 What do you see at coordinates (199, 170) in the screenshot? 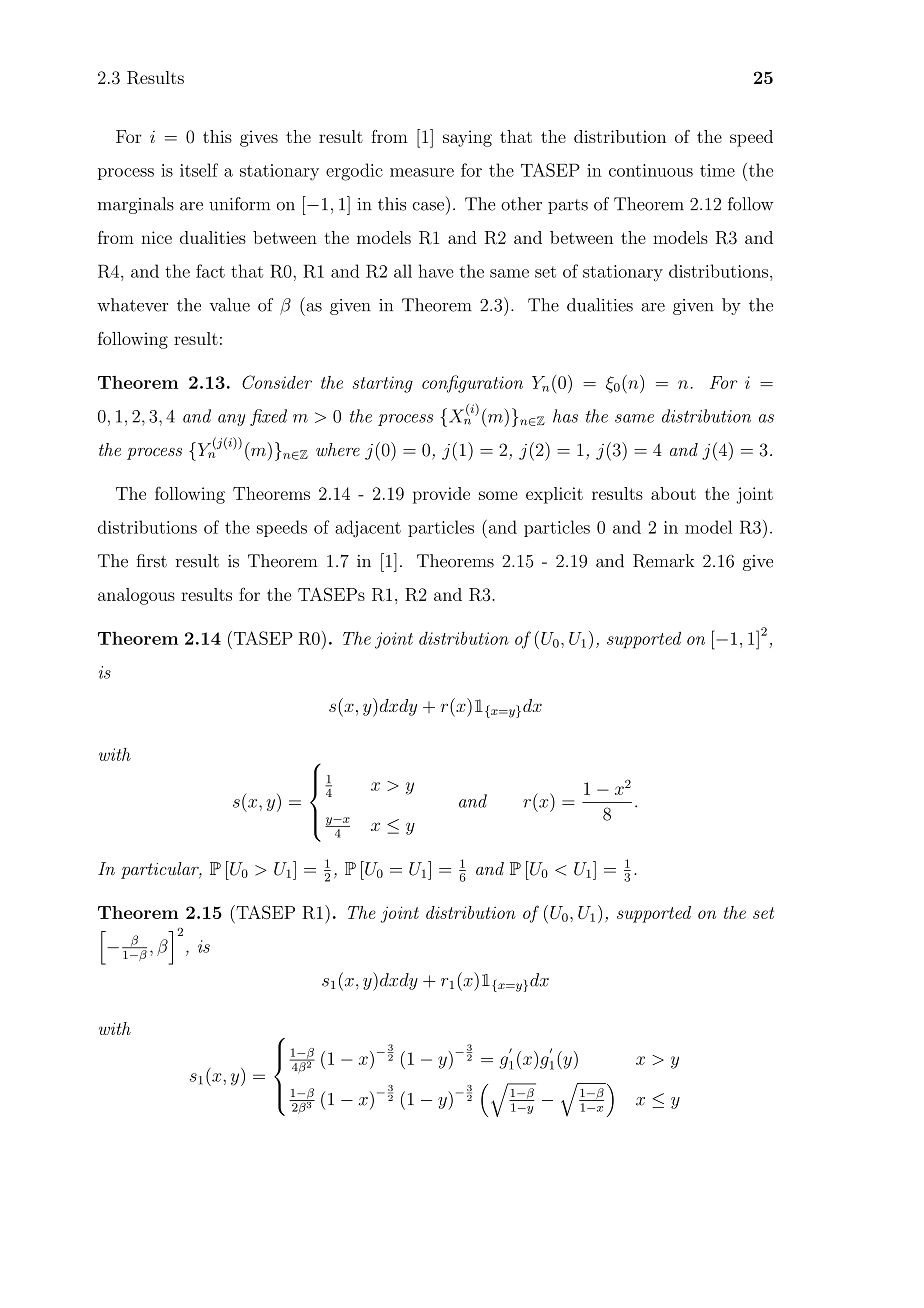
I see `itself` at bounding box center [199, 170].
